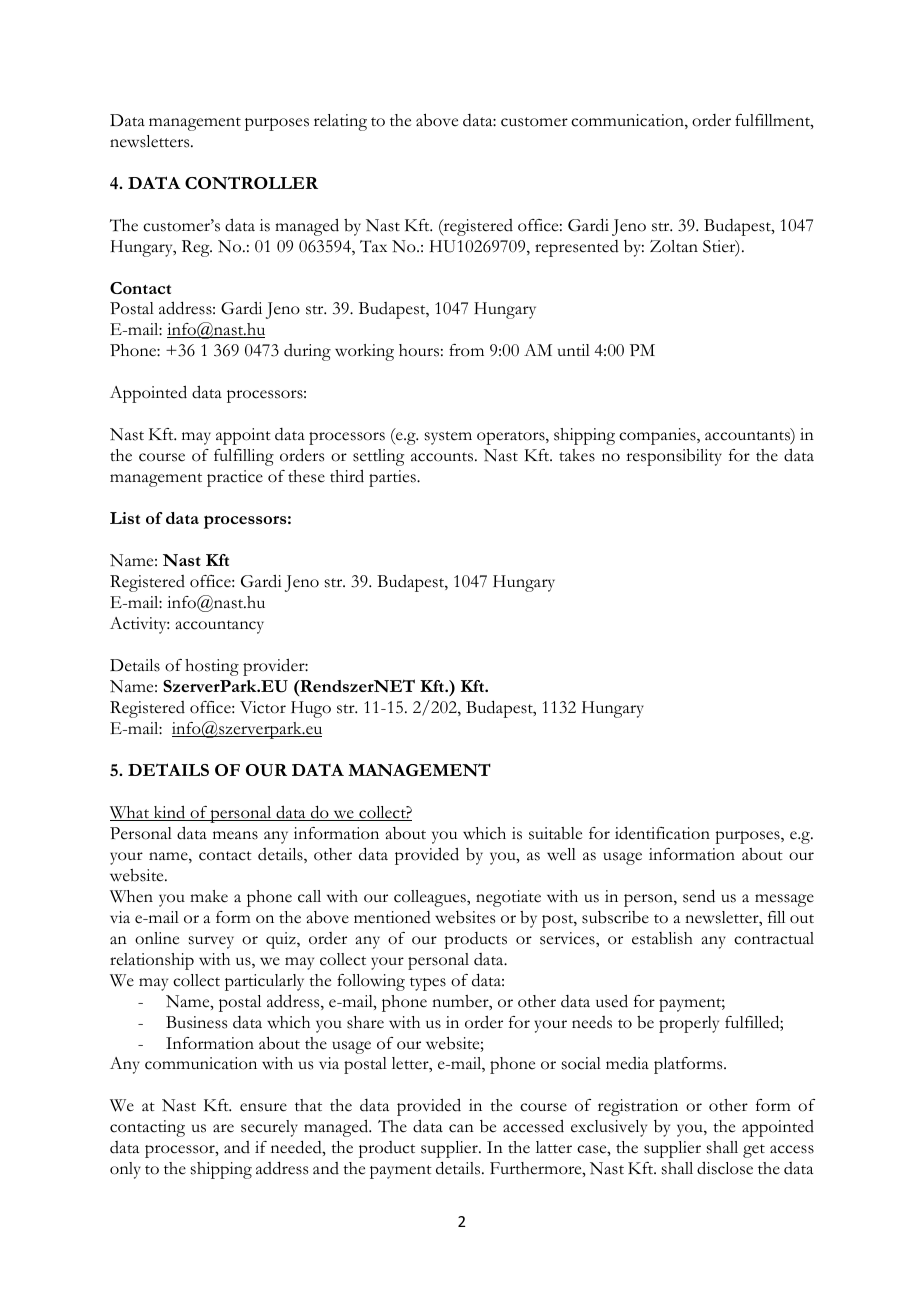 The width and height of the screenshot is (924, 1308). What do you see at coordinates (674, 246) in the screenshot?
I see `Zoltan` at bounding box center [674, 246].
